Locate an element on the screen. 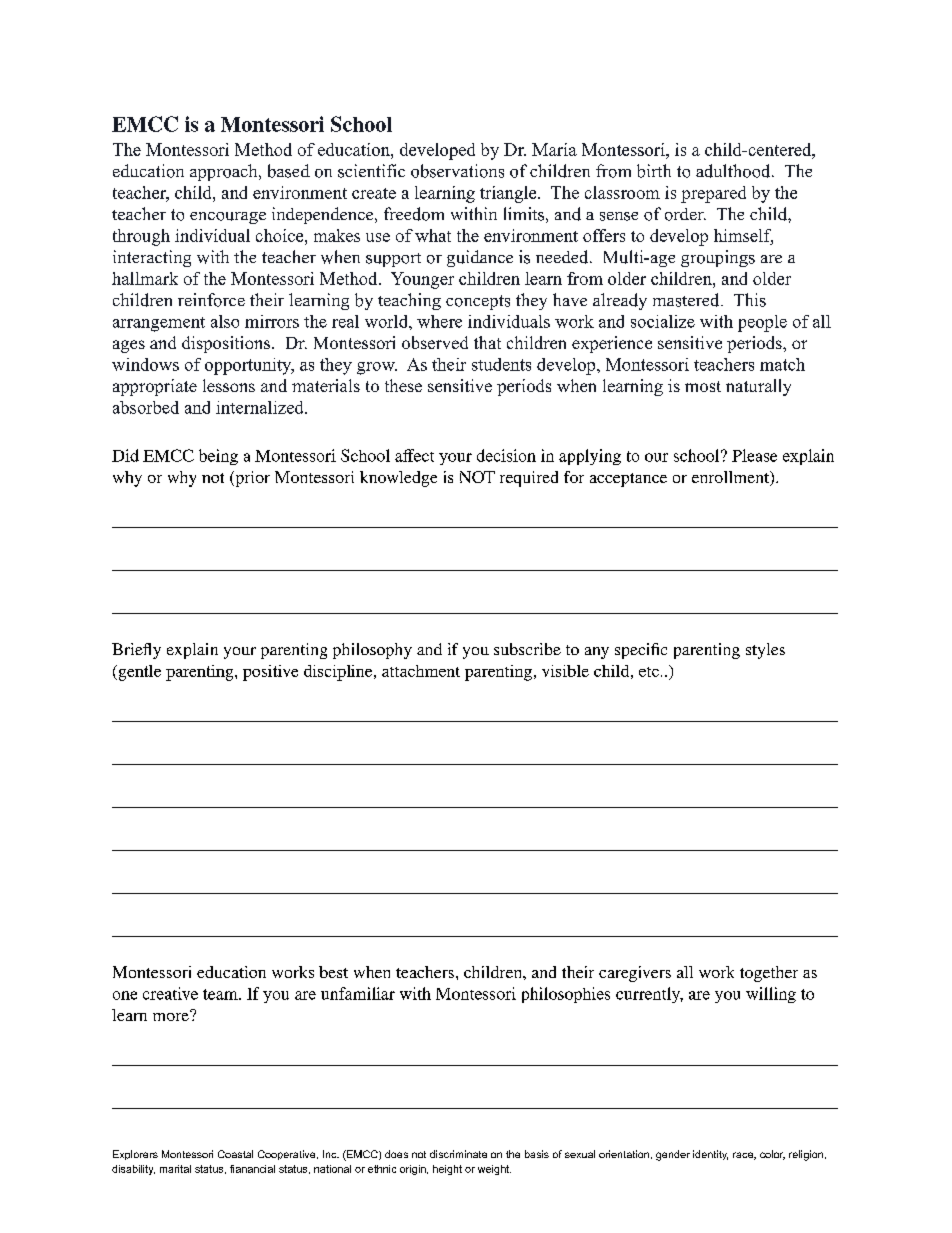 This screenshot has width=952, height=1233. observations is located at coordinates (457, 171).
